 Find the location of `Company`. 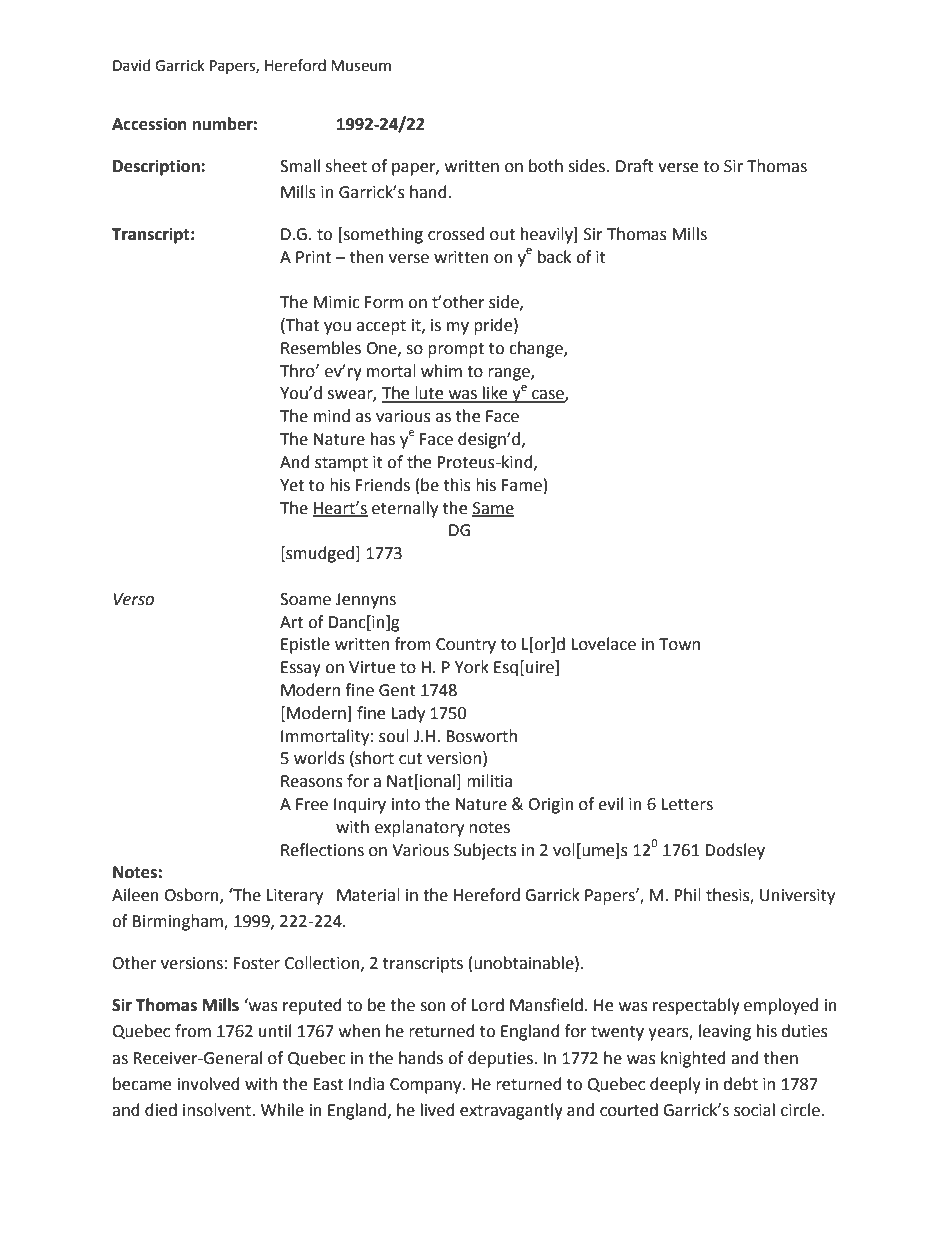

Company is located at coordinates (427, 1086).
